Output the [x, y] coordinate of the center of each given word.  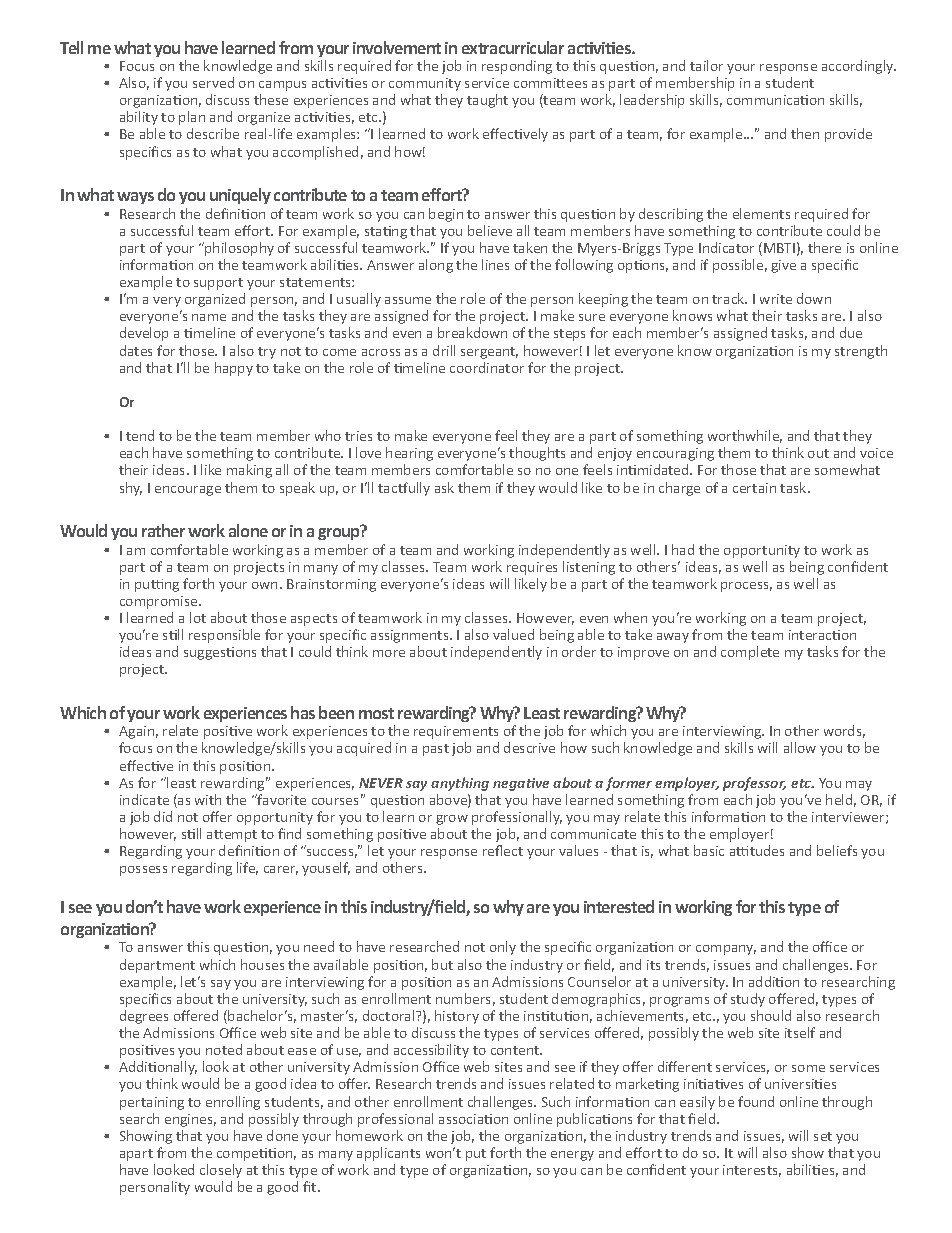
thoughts [537, 454]
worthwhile [745, 436]
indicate [144, 799]
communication [775, 100]
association [473, 1119]
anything [460, 784]
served [213, 82]
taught [487, 101]
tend [140, 435]
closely [221, 1171]
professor [754, 784]
